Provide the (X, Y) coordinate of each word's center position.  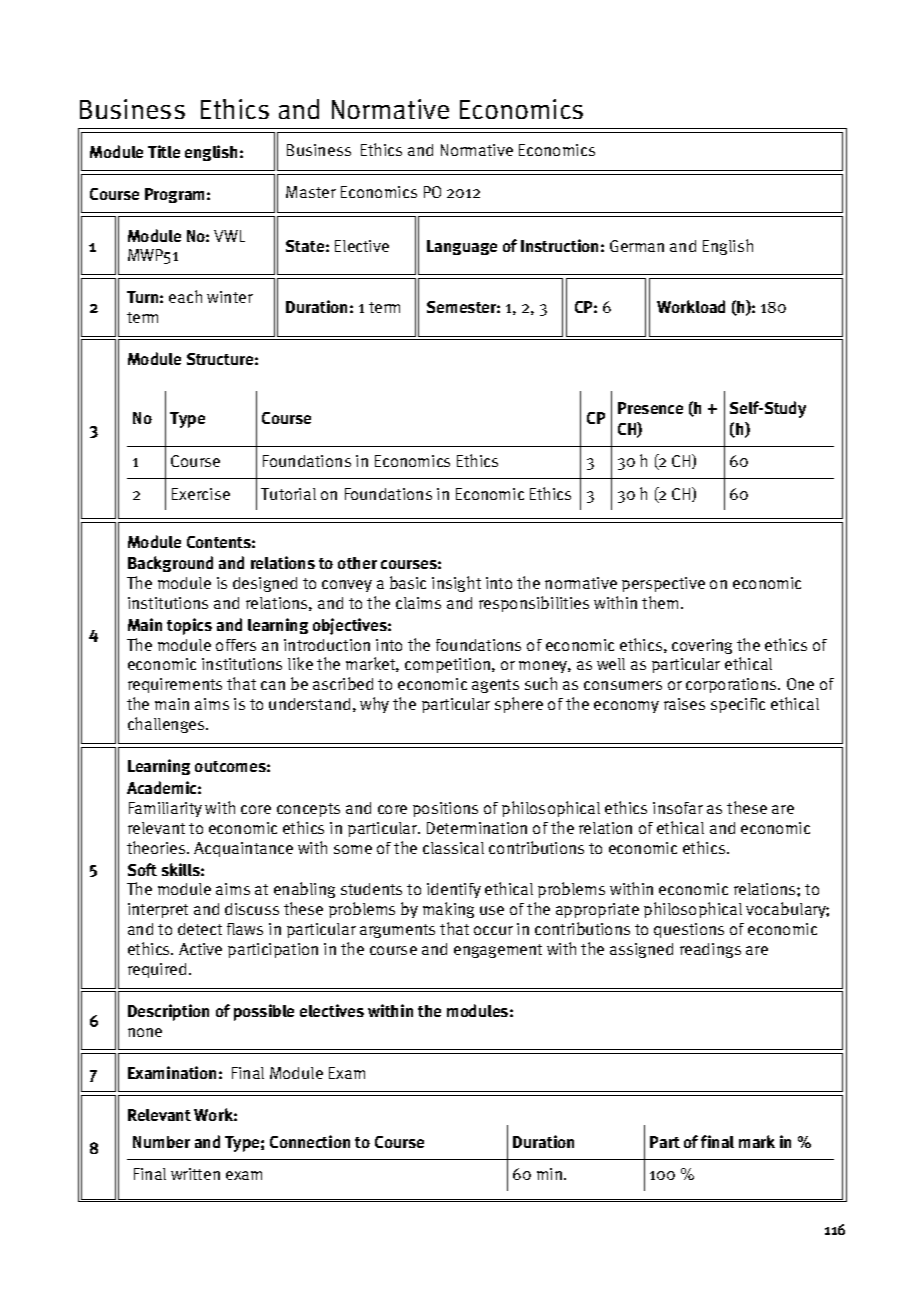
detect (200, 929)
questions (689, 930)
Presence (650, 408)
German (637, 246)
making (448, 910)
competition (449, 665)
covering (702, 646)
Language (462, 247)
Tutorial (288, 494)
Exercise (201, 494)
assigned (641, 950)
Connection (310, 1141)
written (195, 1174)
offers (236, 645)
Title (164, 151)
